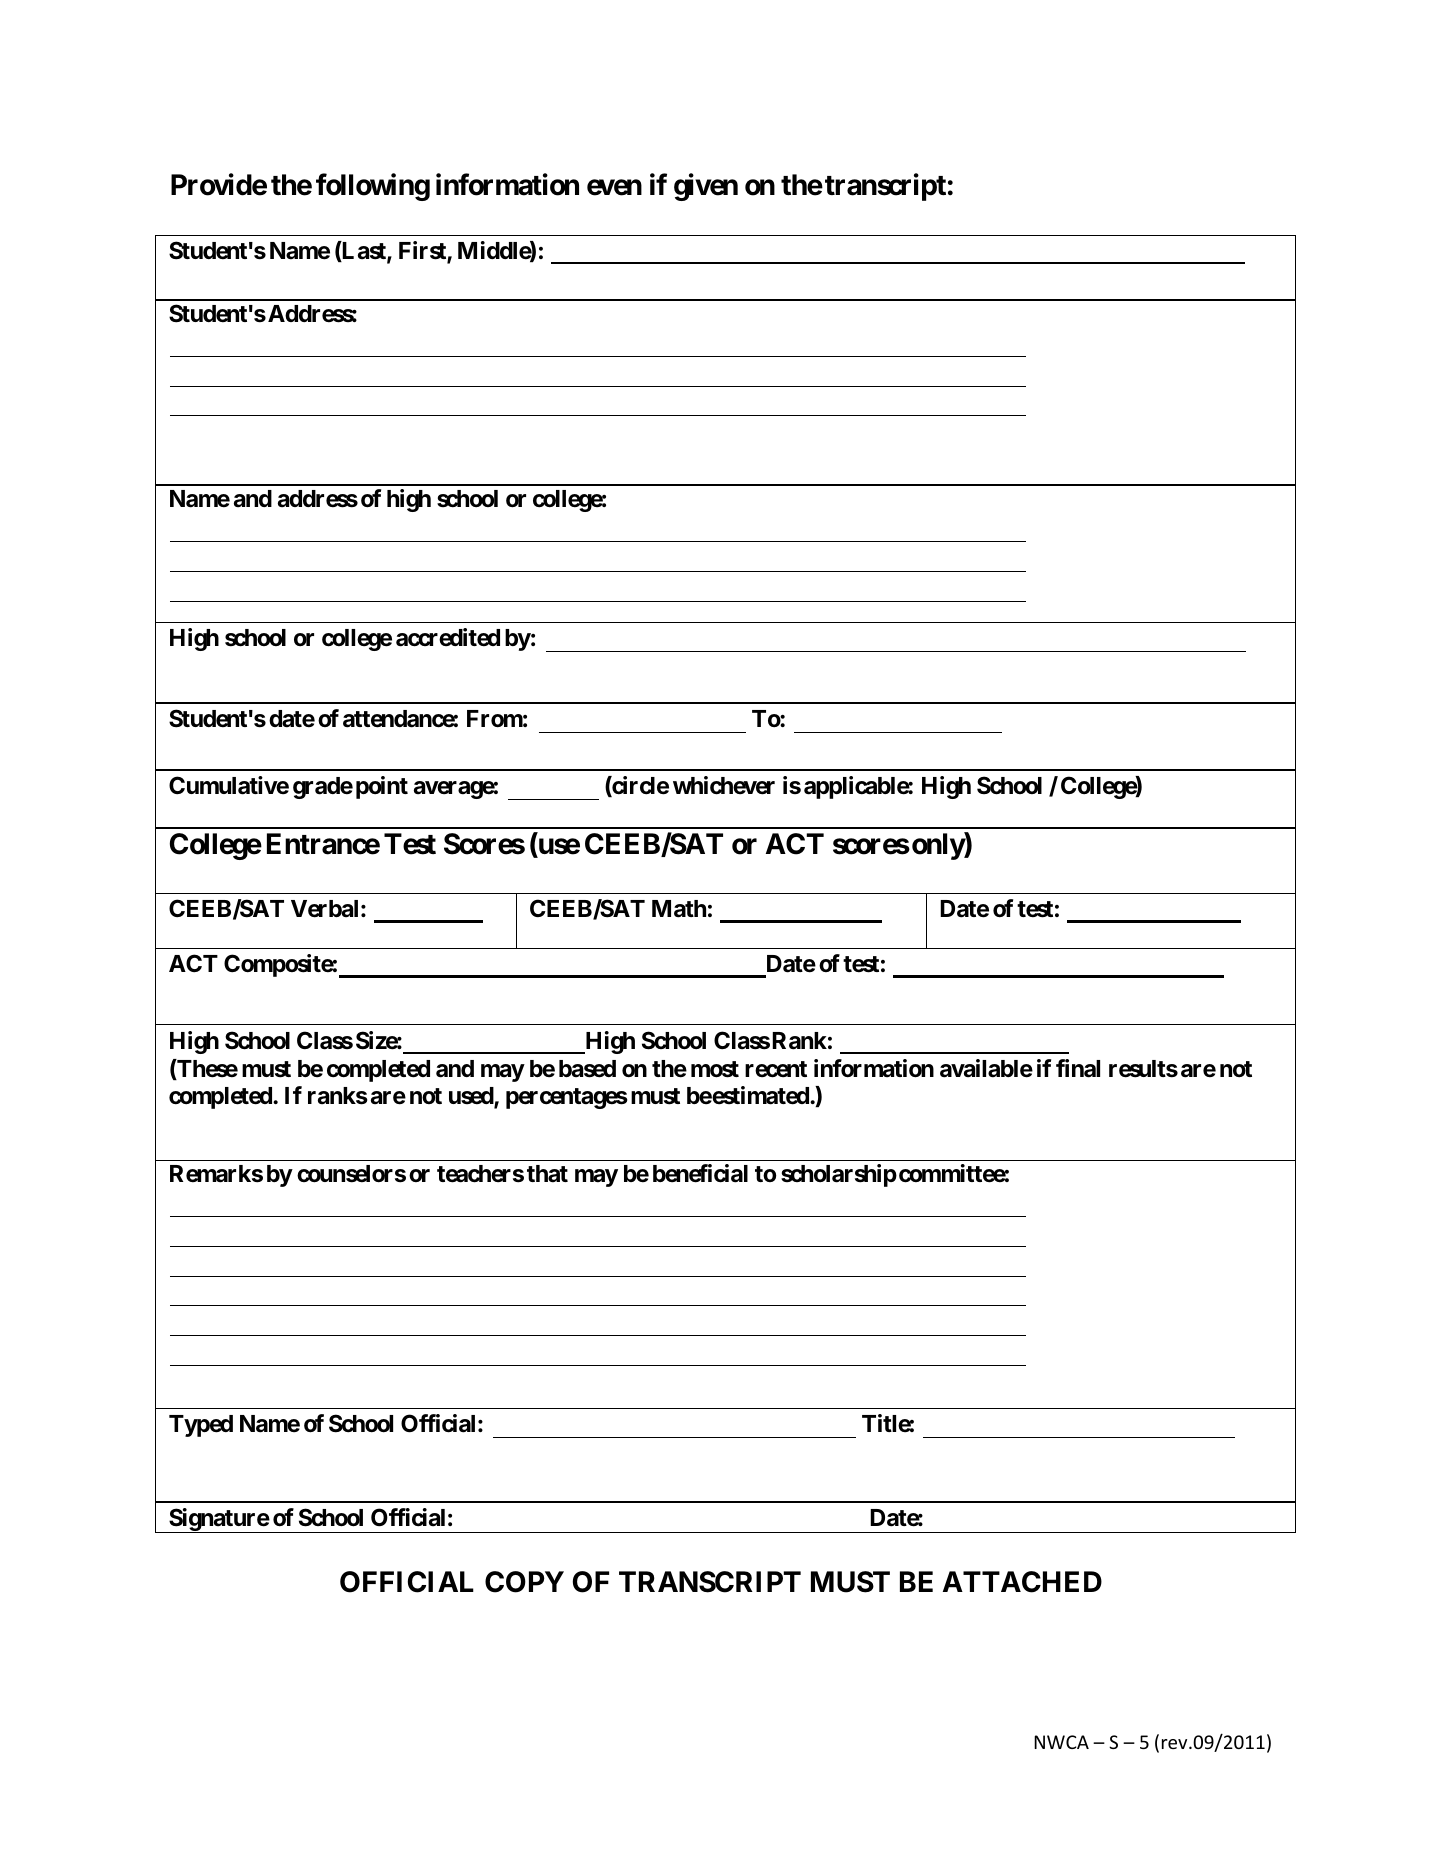  Describe the element at coordinates (1078, 1068) in the document. I see `final` at that location.
